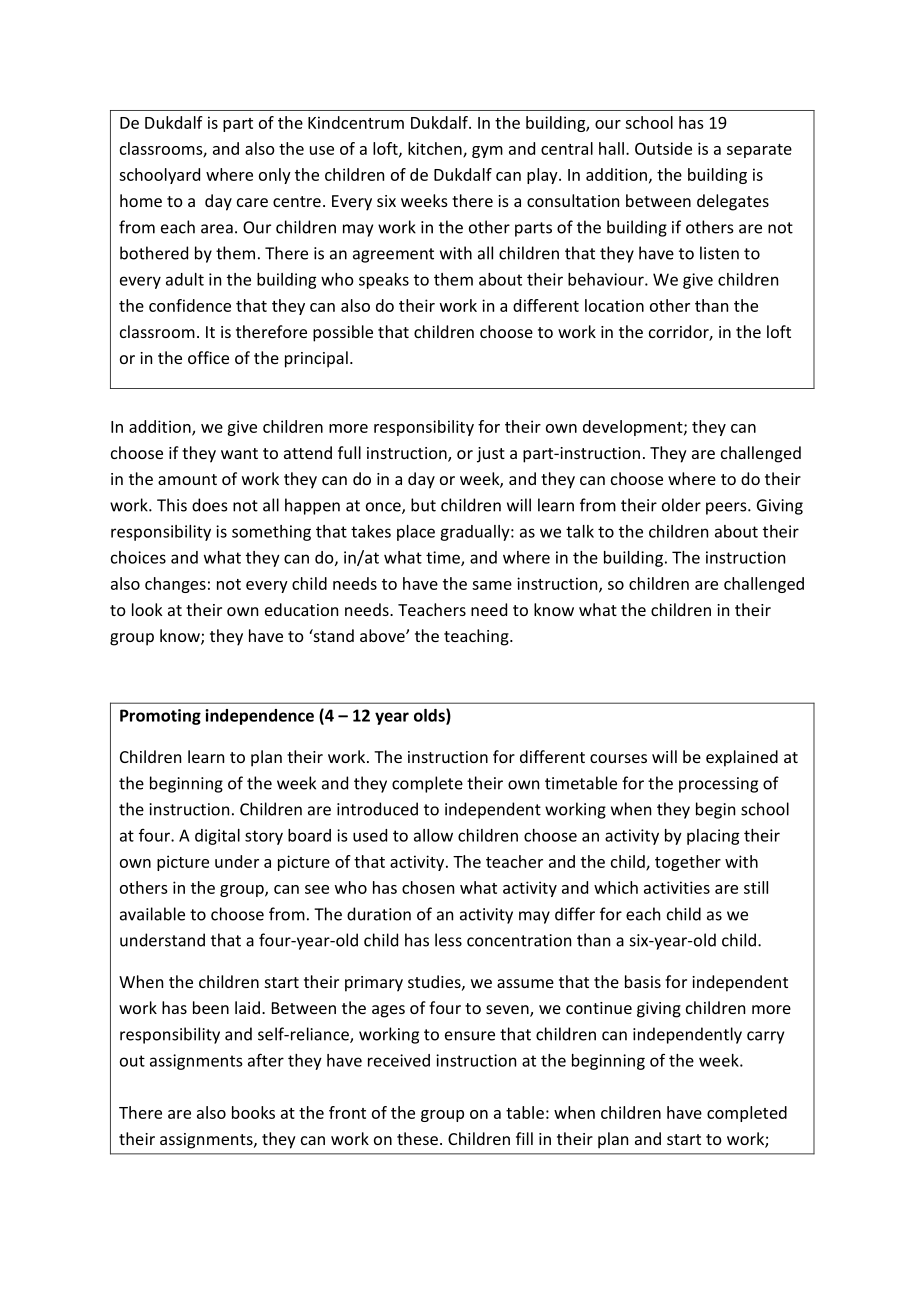  What do you see at coordinates (663, 148) in the screenshot?
I see `Outside` at bounding box center [663, 148].
